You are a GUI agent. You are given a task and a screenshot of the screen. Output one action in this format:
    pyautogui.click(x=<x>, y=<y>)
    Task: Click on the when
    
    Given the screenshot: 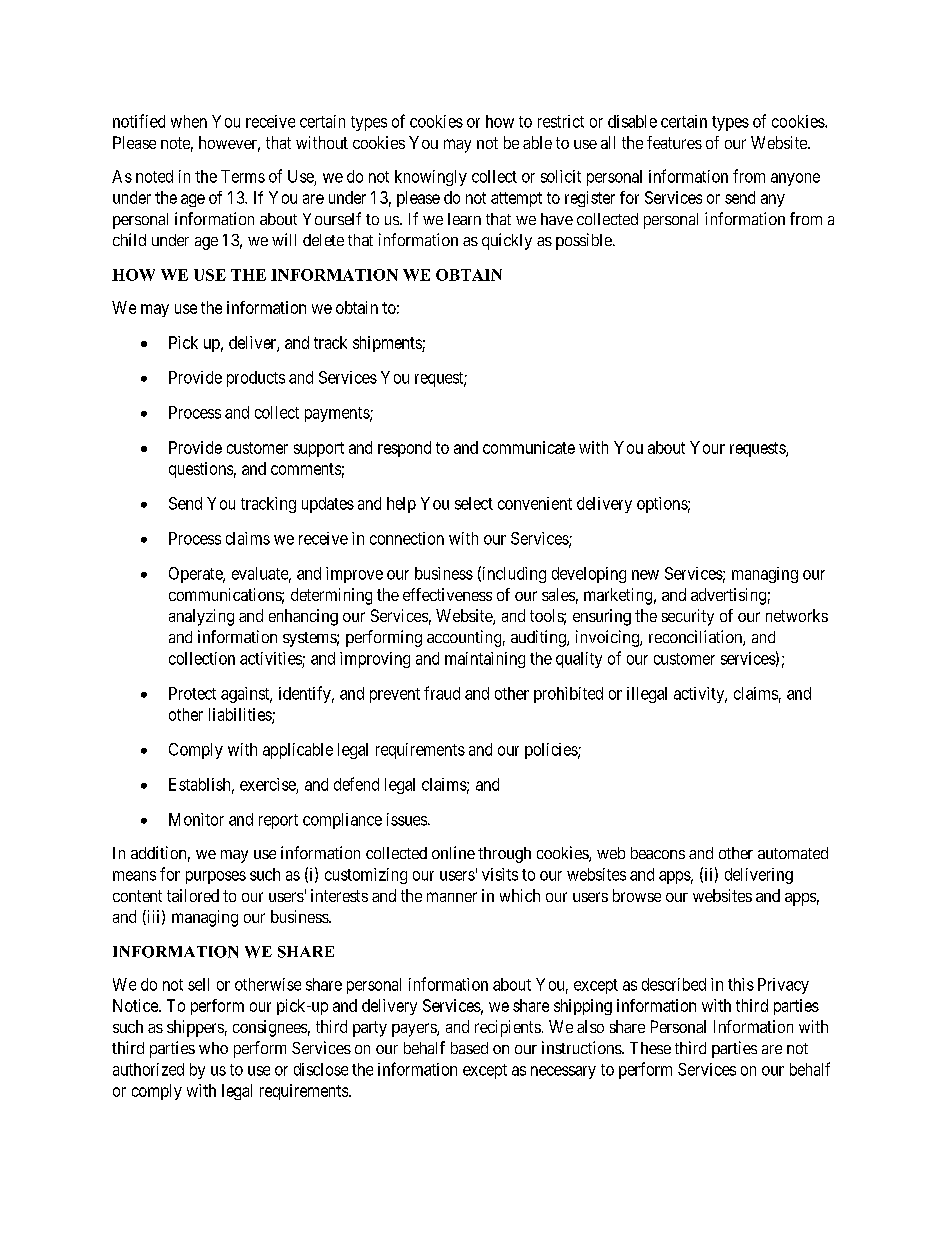 What is the action you would take?
    pyautogui.click(x=189, y=121)
